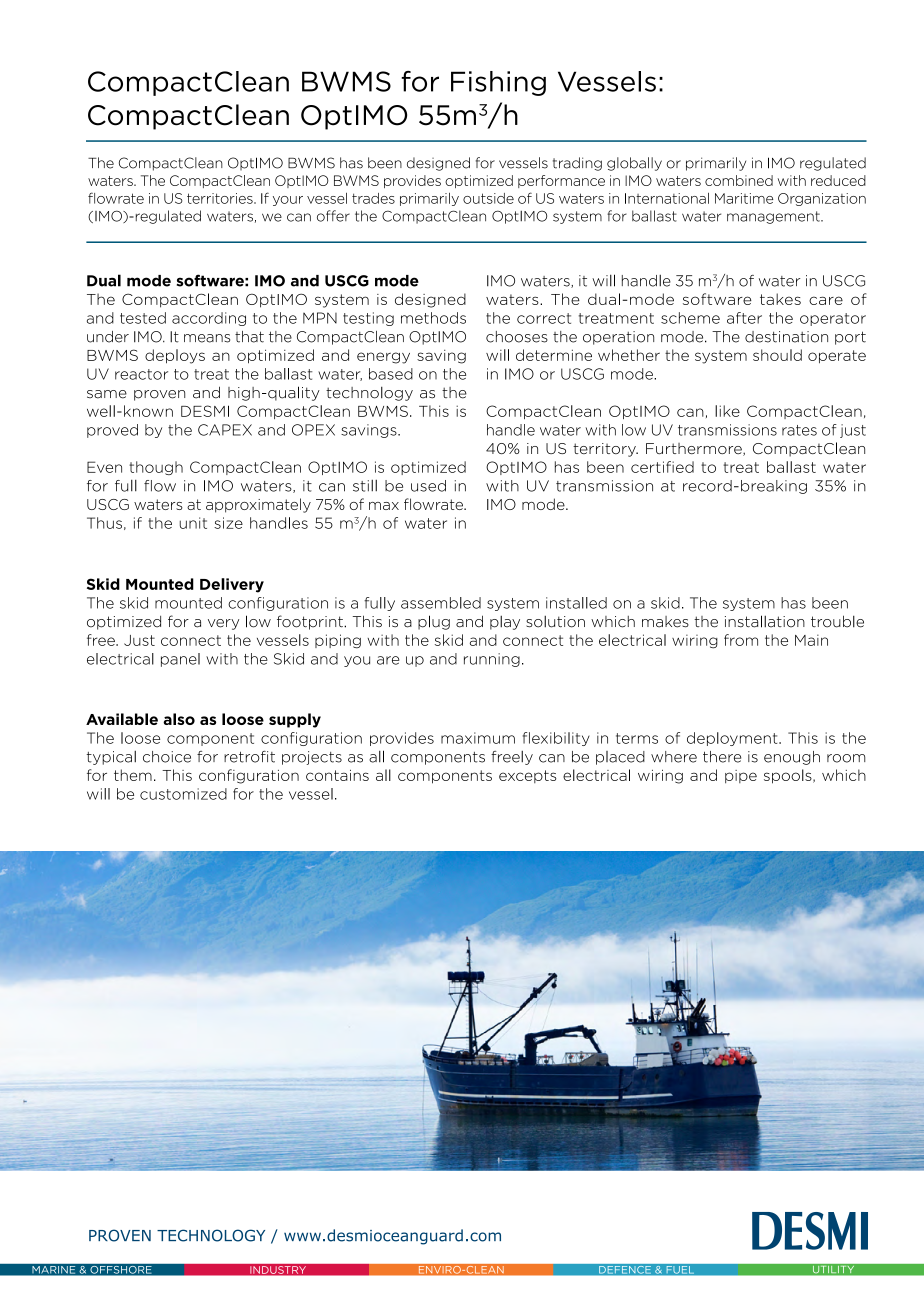 The image size is (924, 1308). What do you see at coordinates (739, 180) in the document?
I see `combined` at bounding box center [739, 180].
